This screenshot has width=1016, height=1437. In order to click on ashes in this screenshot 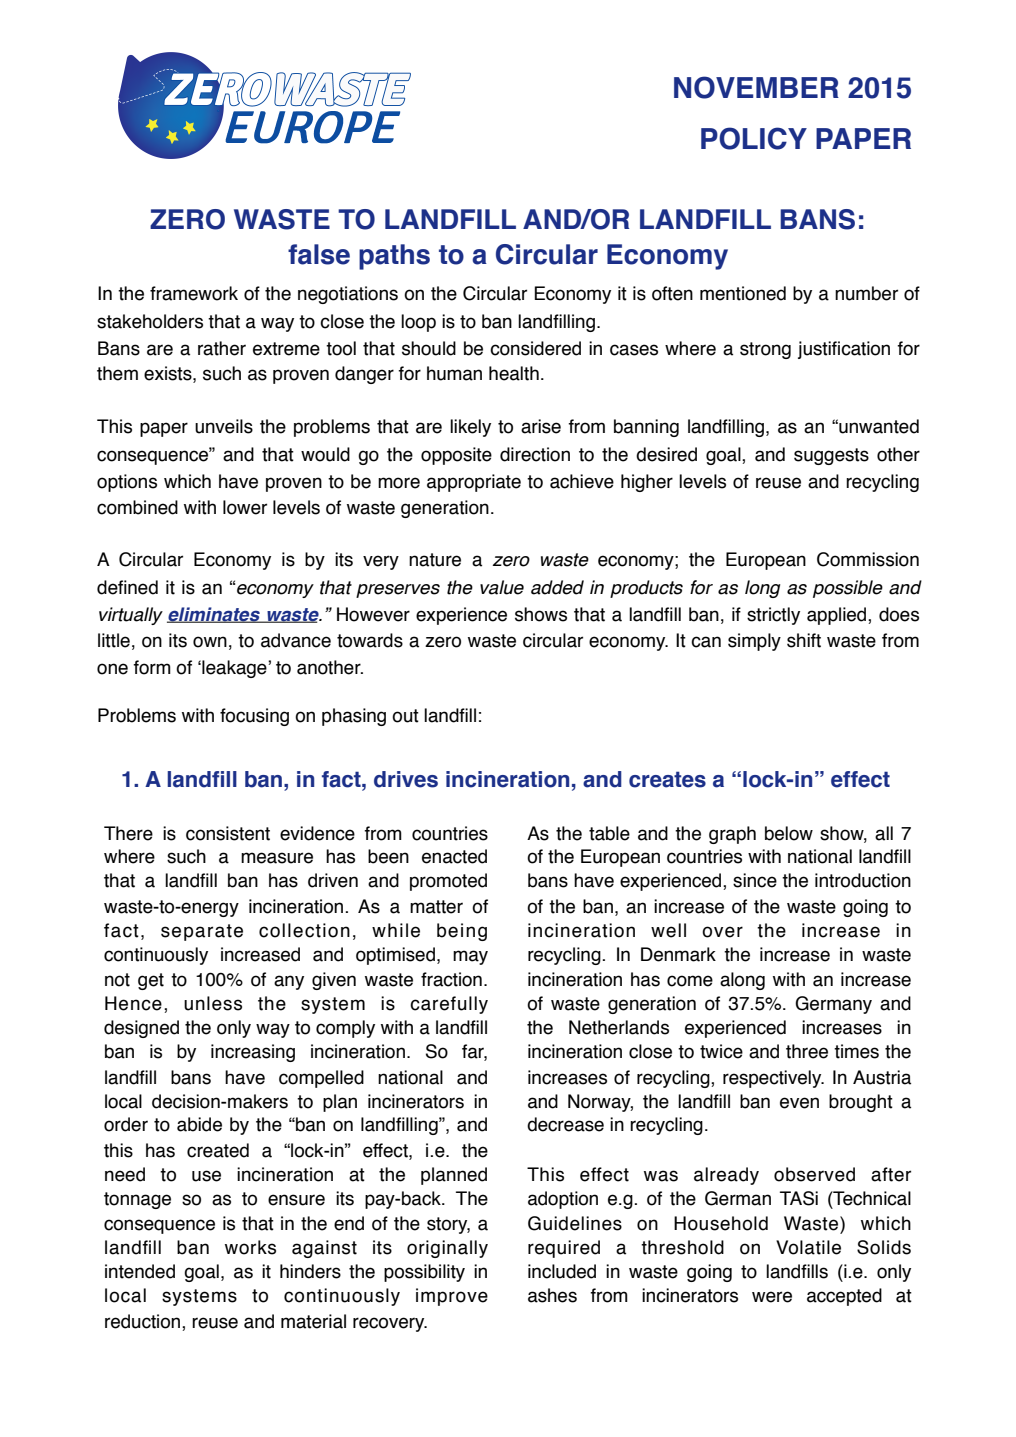, I will do `click(552, 1295)`.
